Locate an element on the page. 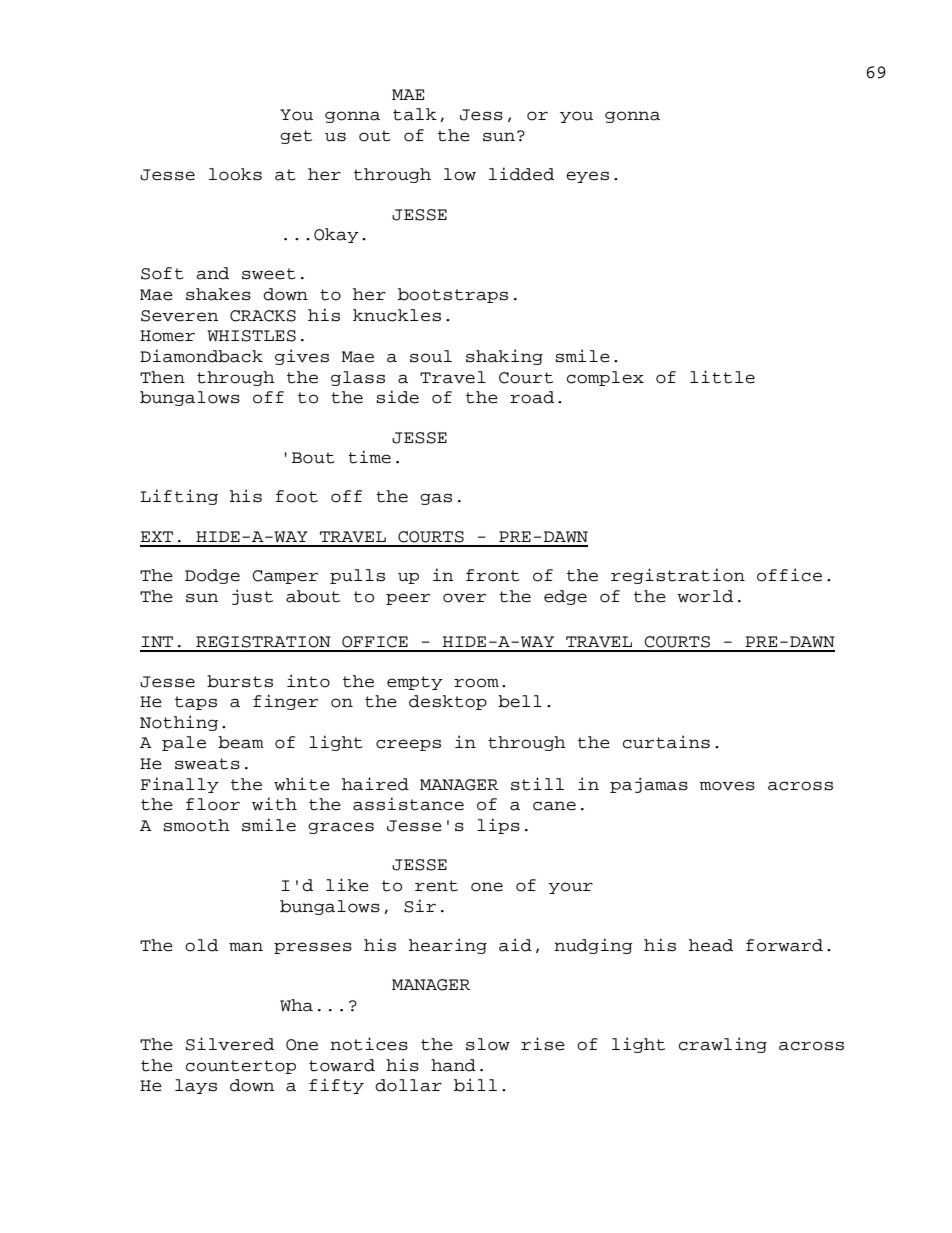  eyes is located at coordinates (587, 177).
